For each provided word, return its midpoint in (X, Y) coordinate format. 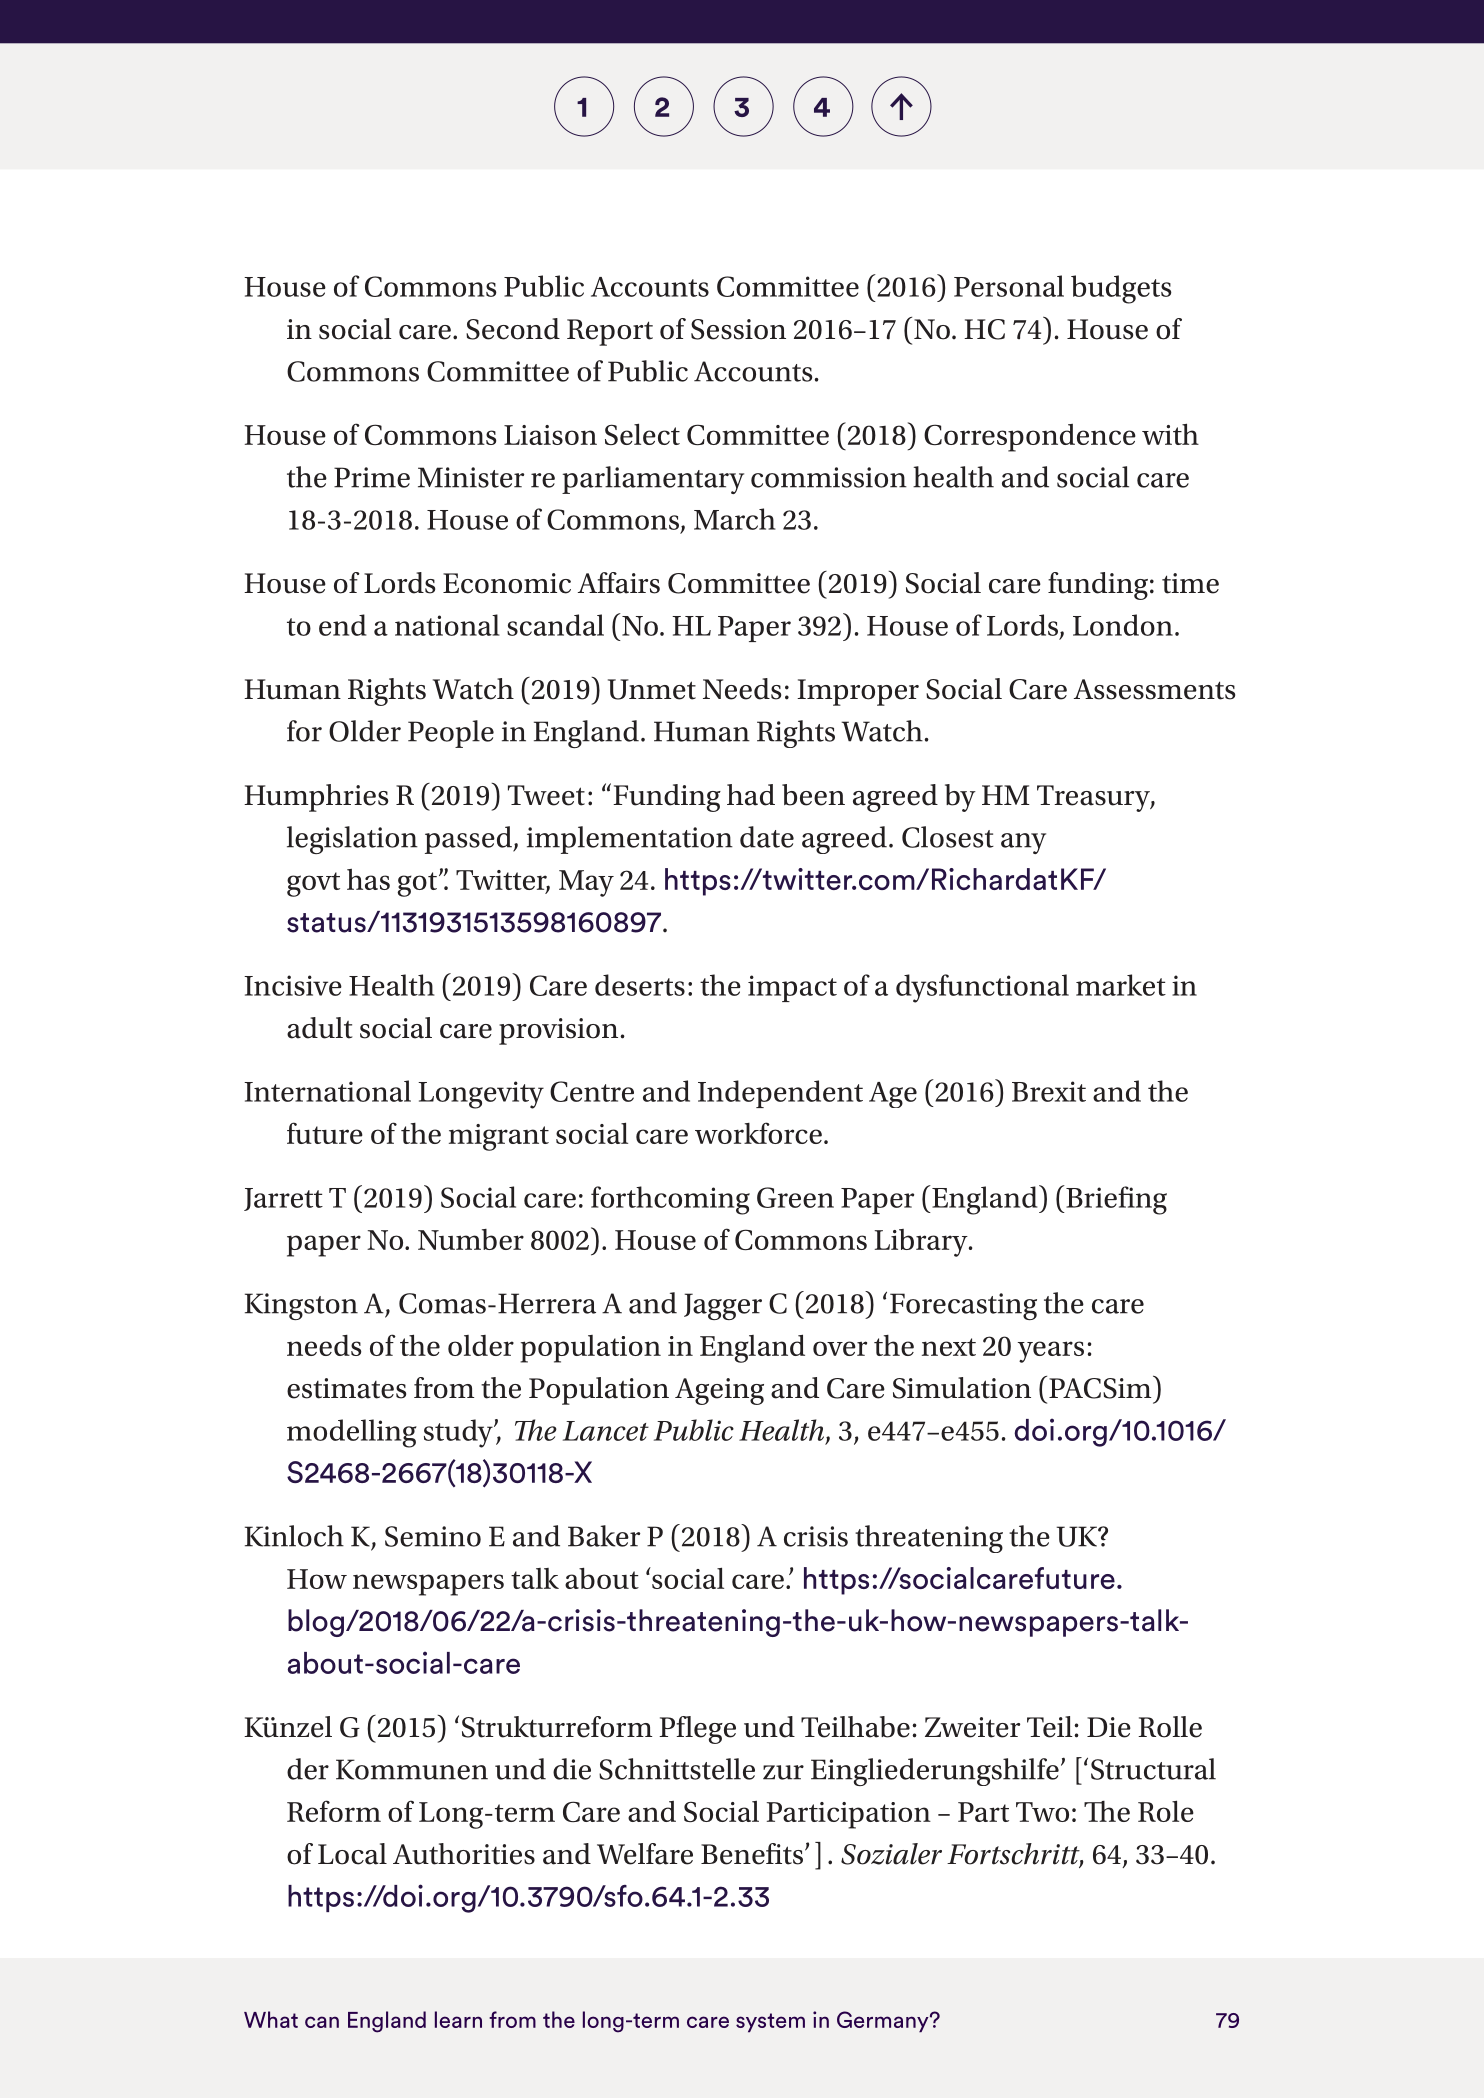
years (1051, 1352)
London (1123, 625)
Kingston (301, 1306)
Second (513, 329)
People (451, 734)
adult (319, 1028)
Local (352, 1854)
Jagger (723, 1306)
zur (783, 1772)
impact (792, 988)
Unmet (652, 689)
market (1121, 985)
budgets (1121, 289)
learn (458, 2019)
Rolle (1170, 1727)
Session (738, 329)
